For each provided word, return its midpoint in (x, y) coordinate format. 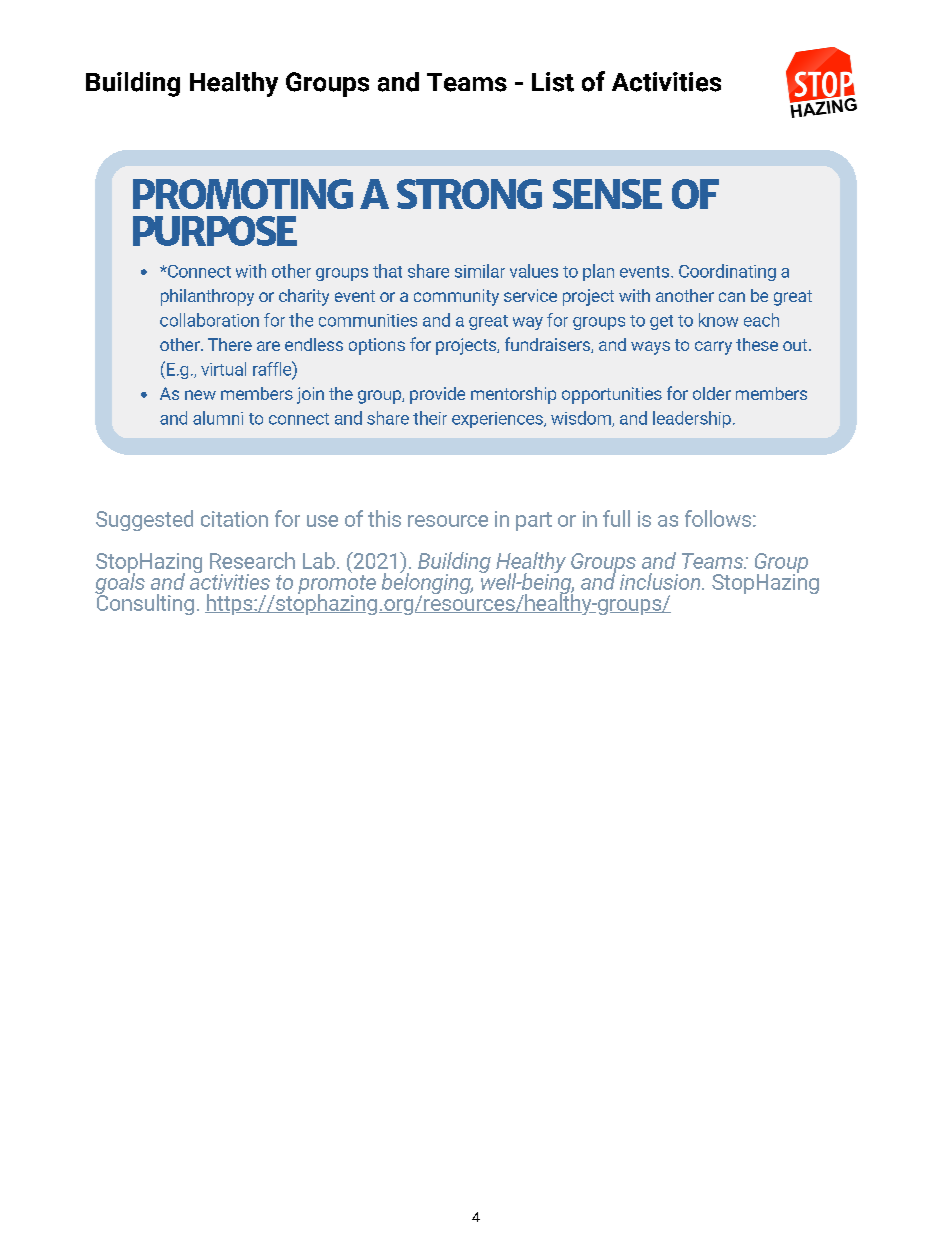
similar (480, 271)
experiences (498, 420)
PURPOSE (215, 231)
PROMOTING (243, 194)
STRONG (469, 194)
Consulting (144, 603)
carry (713, 348)
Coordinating (727, 272)
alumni (218, 418)
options (377, 346)
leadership (692, 419)
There (230, 344)
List (553, 82)
